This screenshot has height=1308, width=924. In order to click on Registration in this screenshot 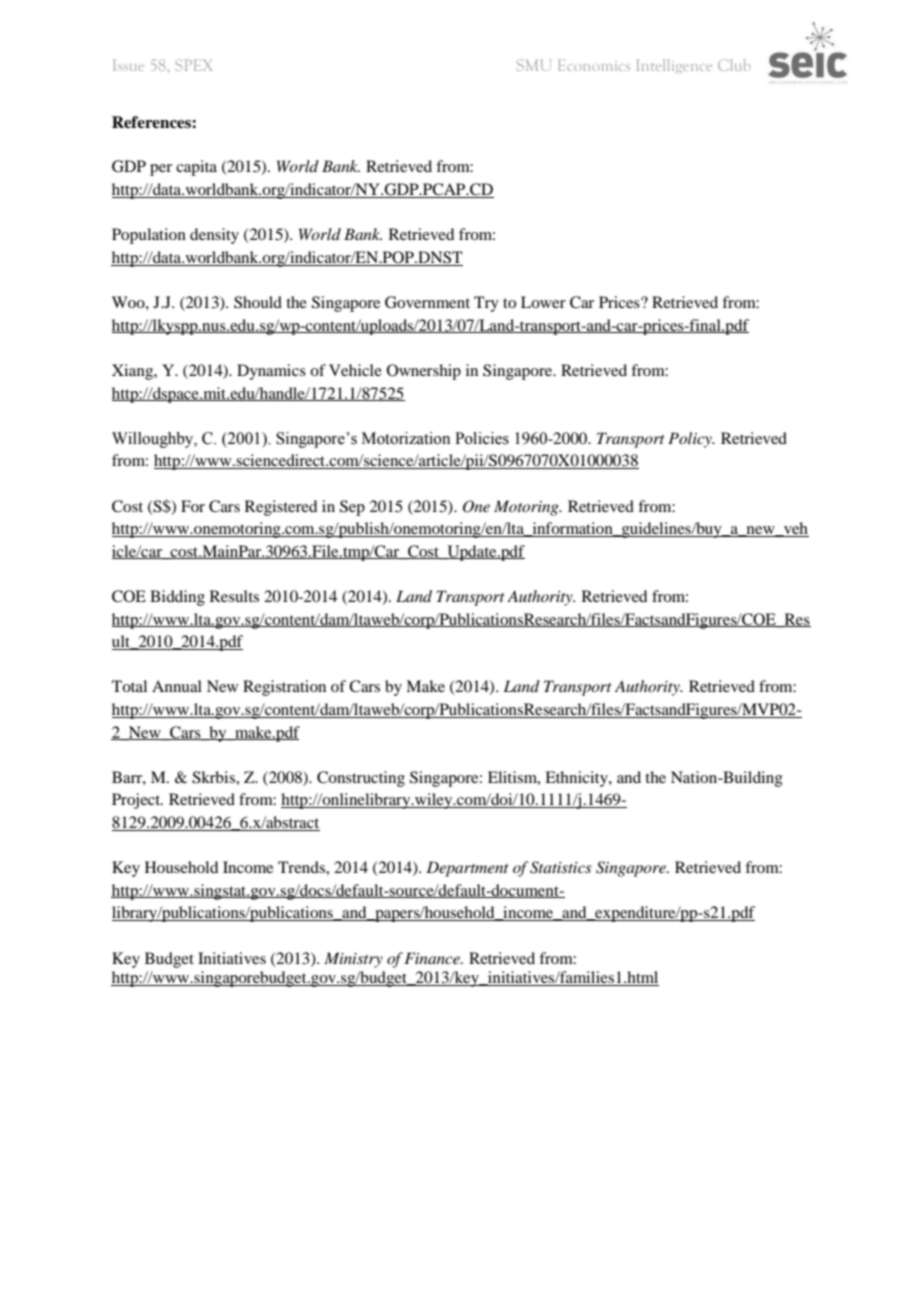, I will do `click(284, 688)`.
